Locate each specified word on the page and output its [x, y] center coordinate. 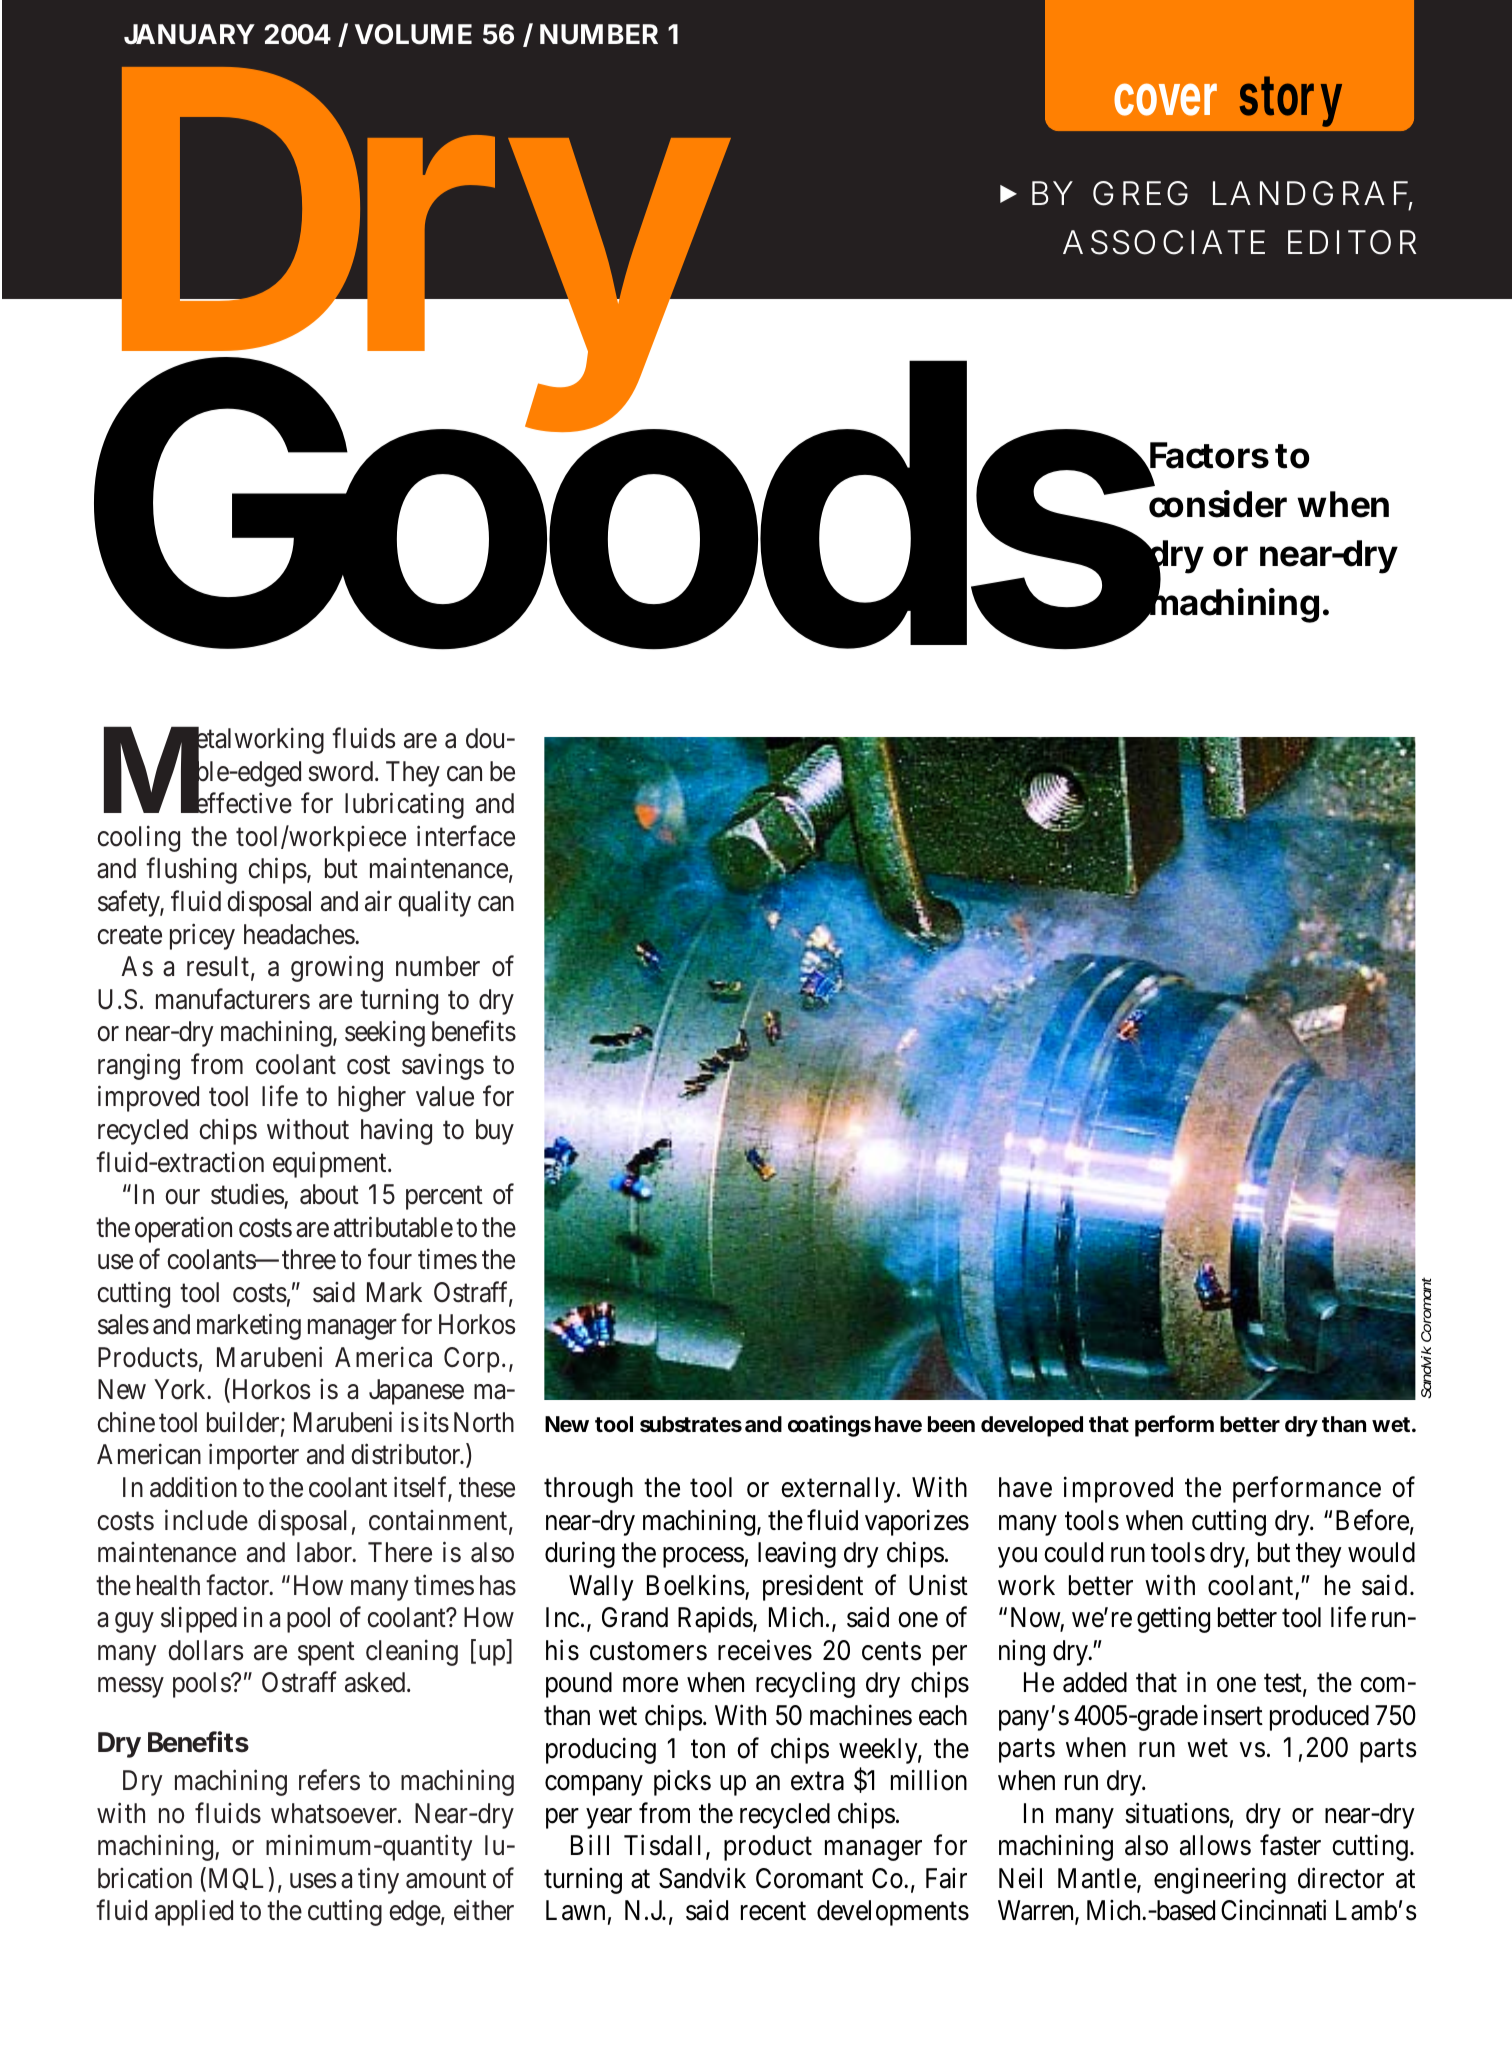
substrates [691, 1424]
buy [495, 1132]
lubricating [404, 806]
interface [466, 836]
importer [254, 1457]
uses [313, 1881]
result [218, 966]
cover [1165, 99]
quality [434, 904]
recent [773, 1912]
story [1291, 102]
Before [1372, 1520]
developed [1032, 1426]
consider [1218, 504]
